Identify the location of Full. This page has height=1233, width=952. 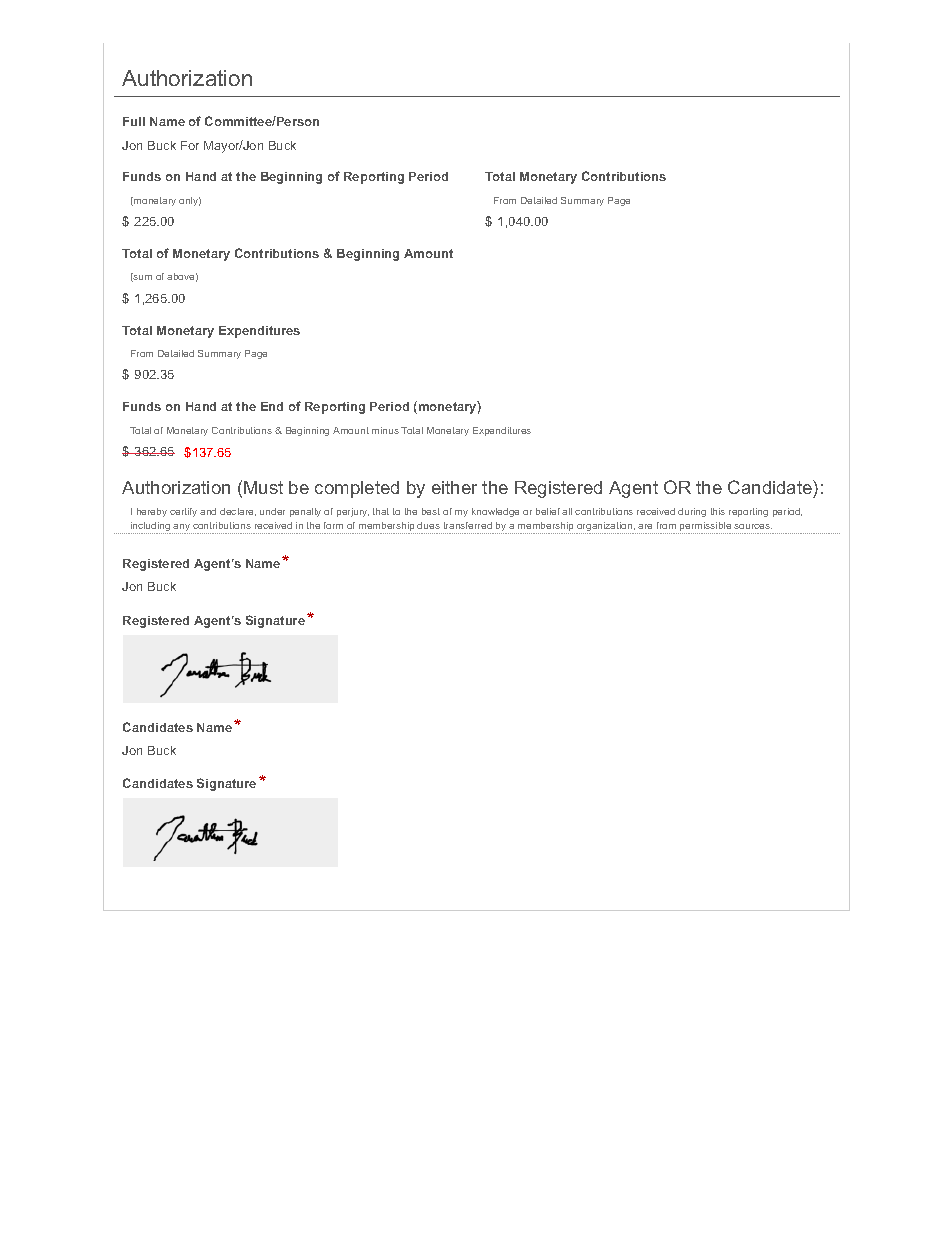
(134, 121).
